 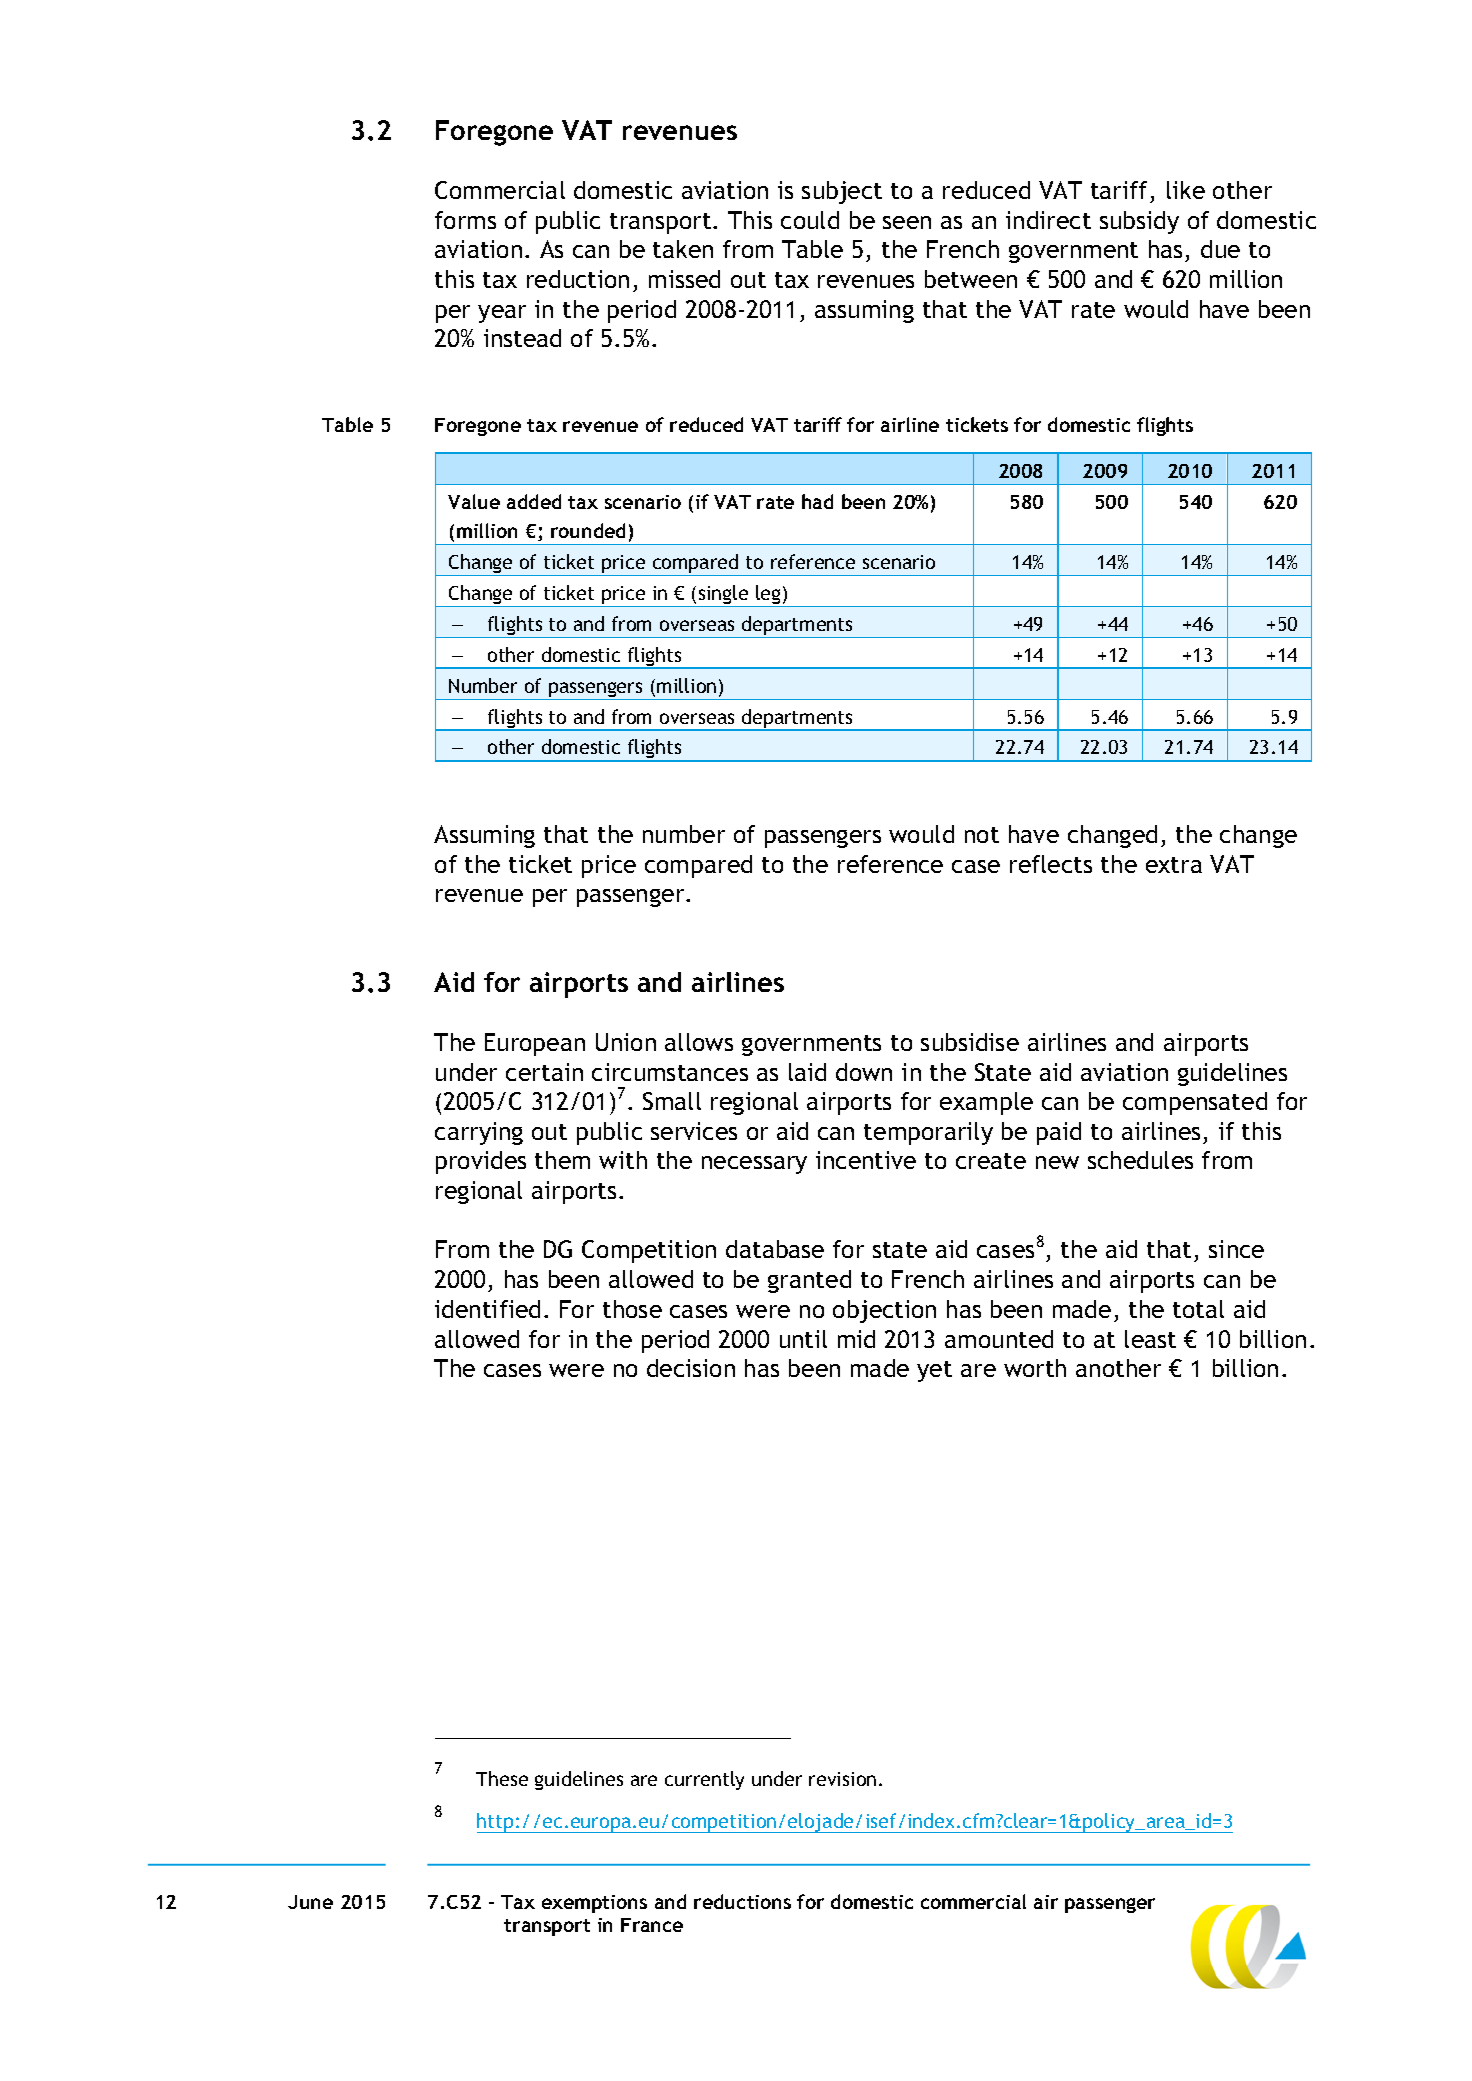 I want to click on June, so click(x=310, y=1902).
